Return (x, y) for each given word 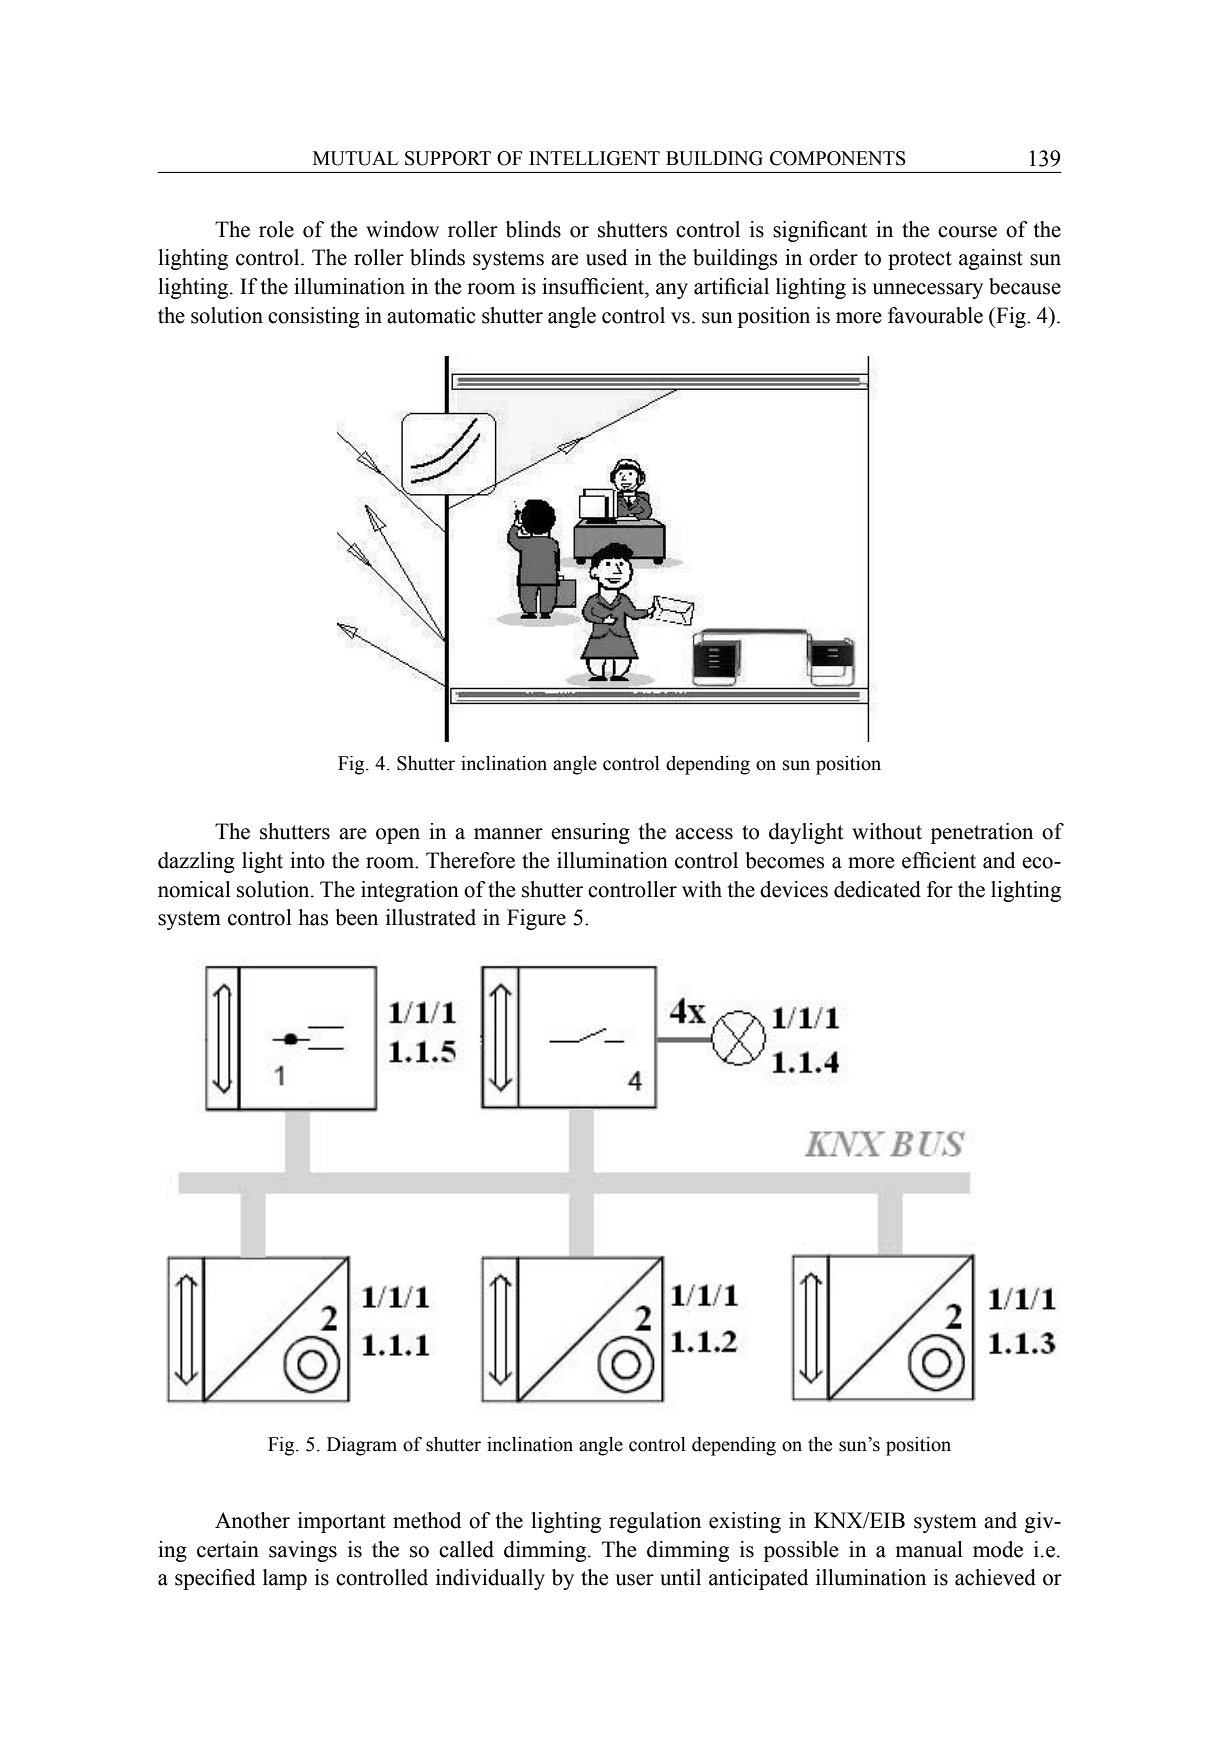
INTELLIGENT (594, 158)
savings (303, 1551)
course (967, 232)
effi (916, 860)
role (276, 229)
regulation (655, 1522)
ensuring (590, 833)
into (307, 860)
